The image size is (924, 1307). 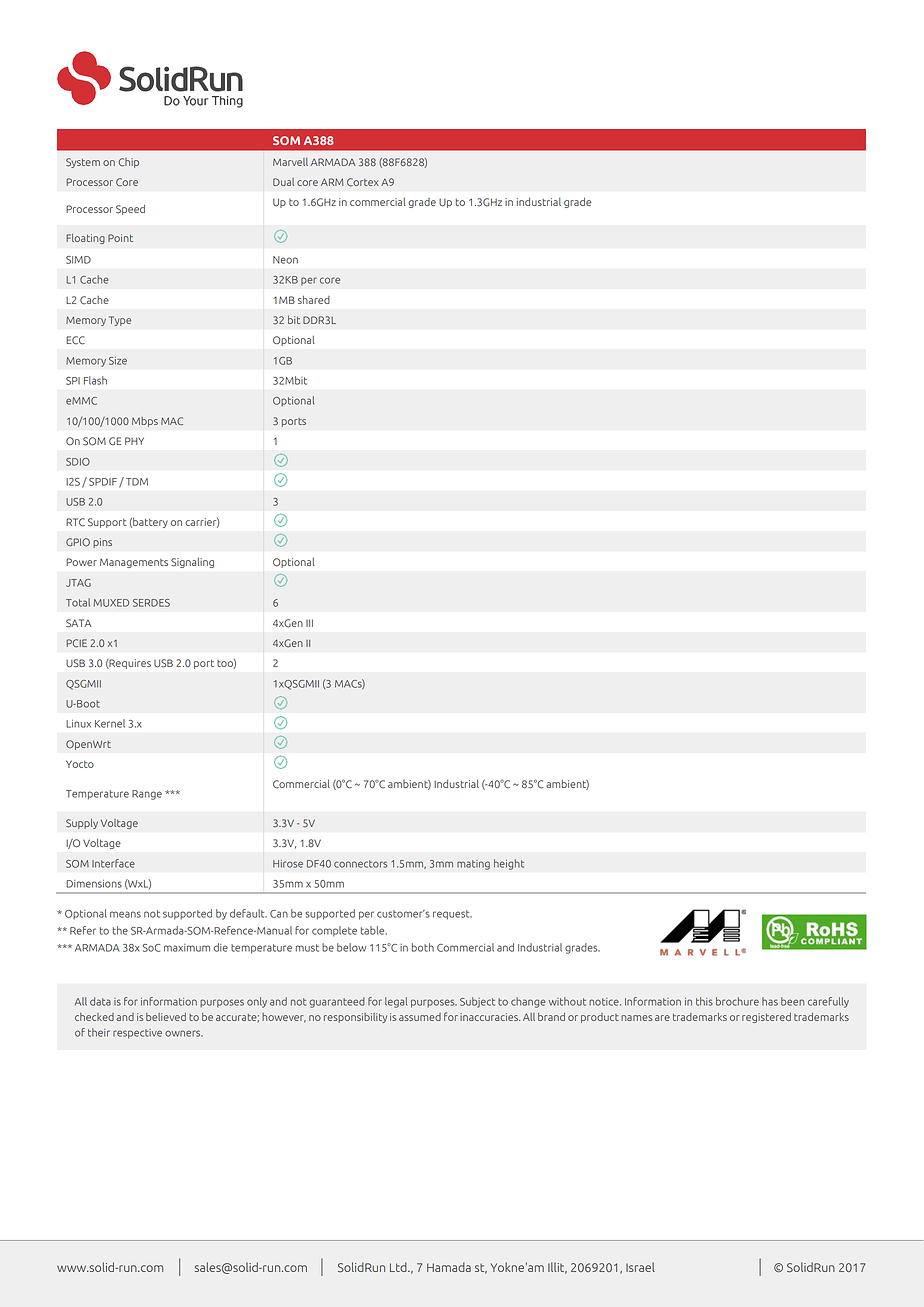 I want to click on has, so click(x=770, y=1001).
